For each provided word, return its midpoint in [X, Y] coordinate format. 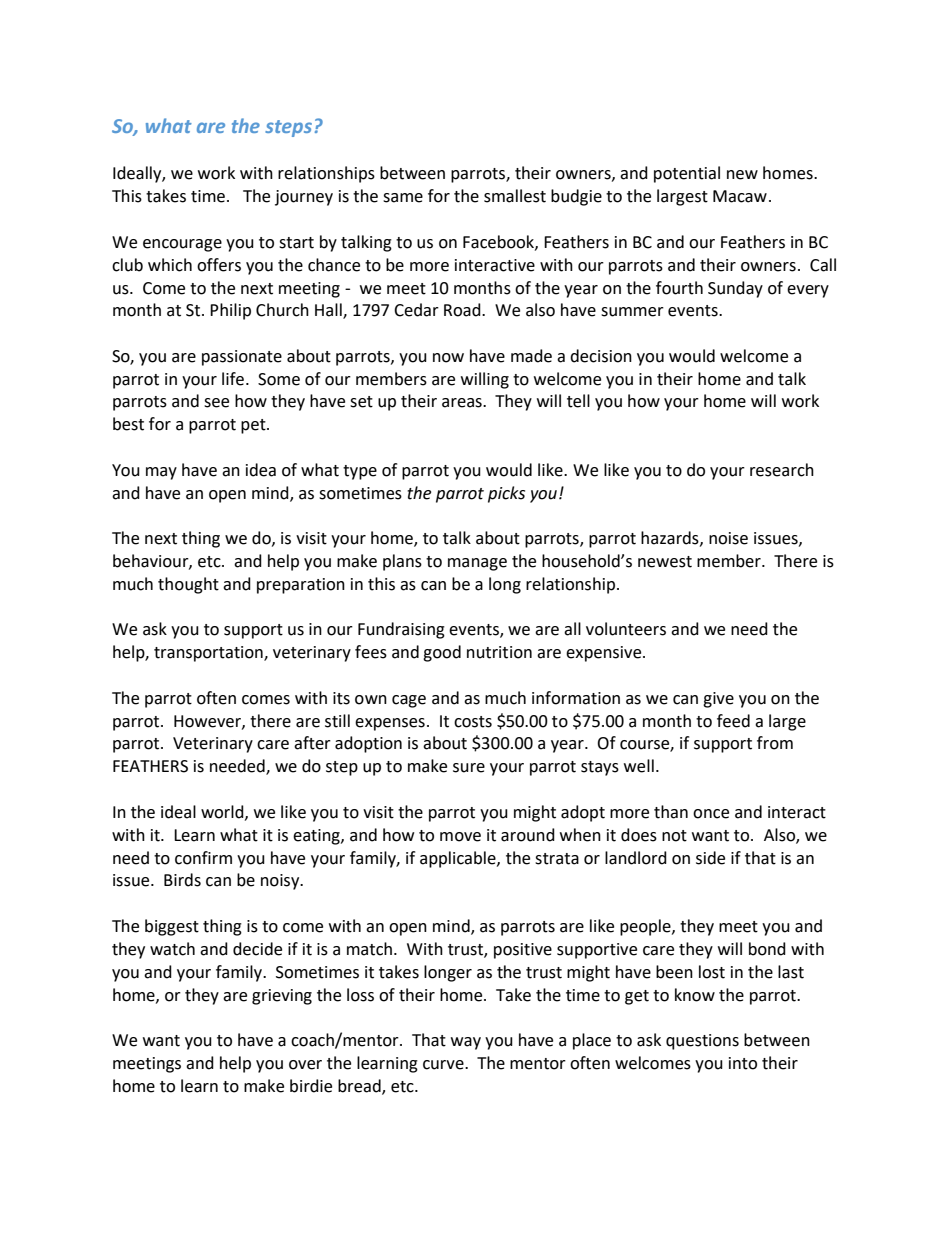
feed [733, 721]
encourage [182, 245]
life [233, 379]
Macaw [740, 196]
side [710, 858]
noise [728, 538]
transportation [209, 654]
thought [188, 585]
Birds [182, 880]
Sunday [735, 289]
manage [477, 564]
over [305, 1065]
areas [463, 403]
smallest [515, 196]
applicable [459, 859]
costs [473, 722]
